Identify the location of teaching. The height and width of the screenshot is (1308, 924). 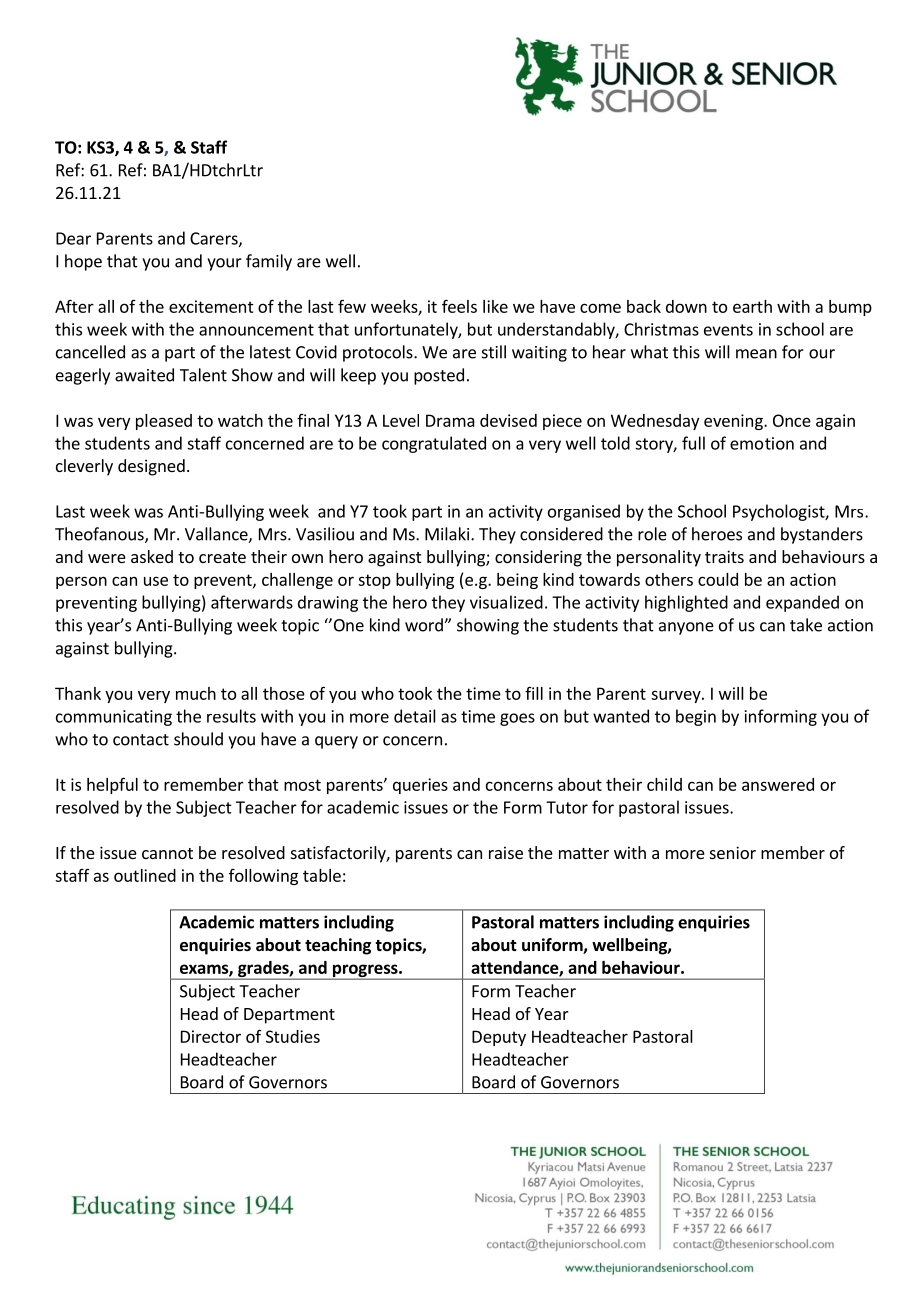
(338, 946).
